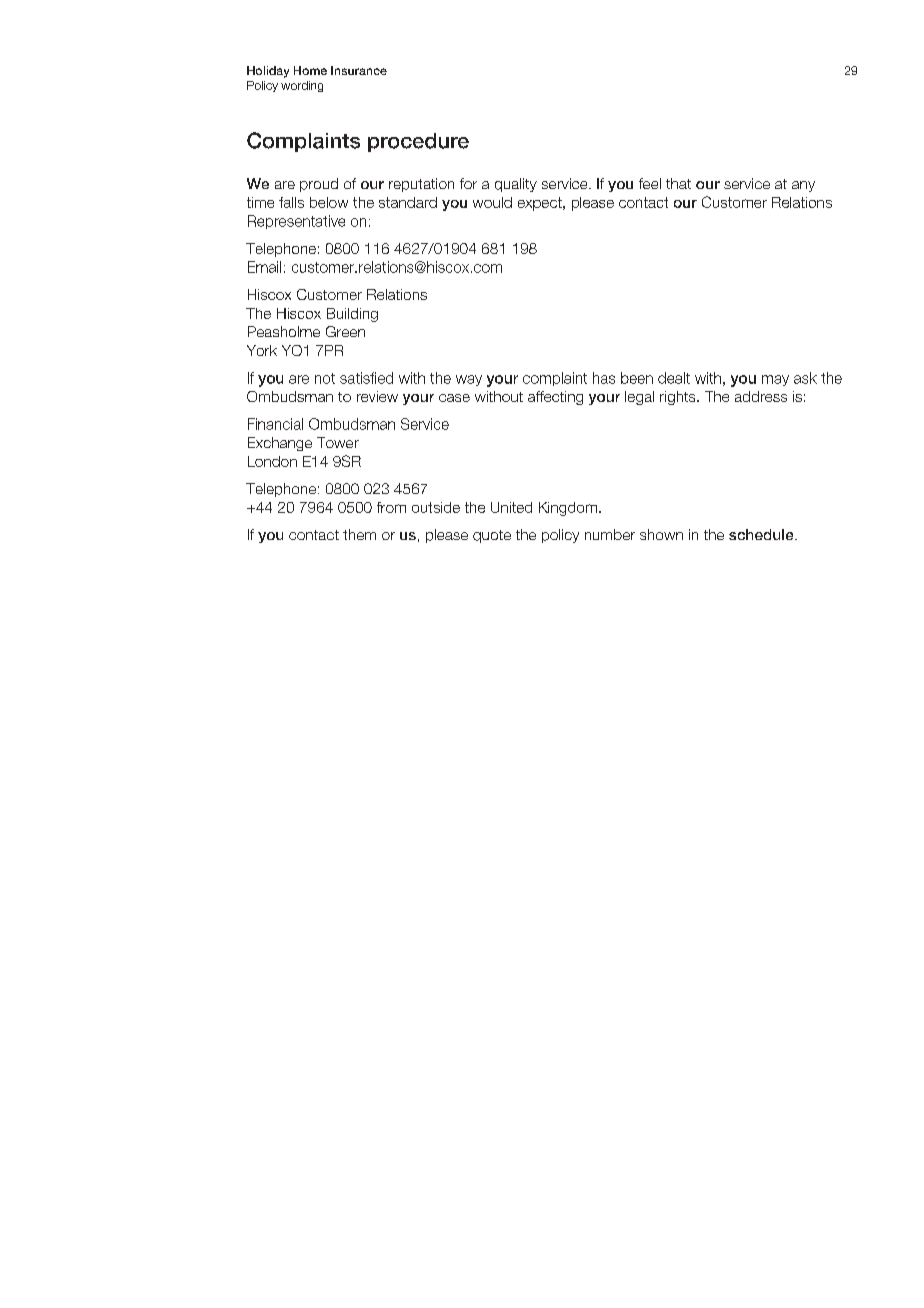  I want to click on Insurance, so click(359, 70).
